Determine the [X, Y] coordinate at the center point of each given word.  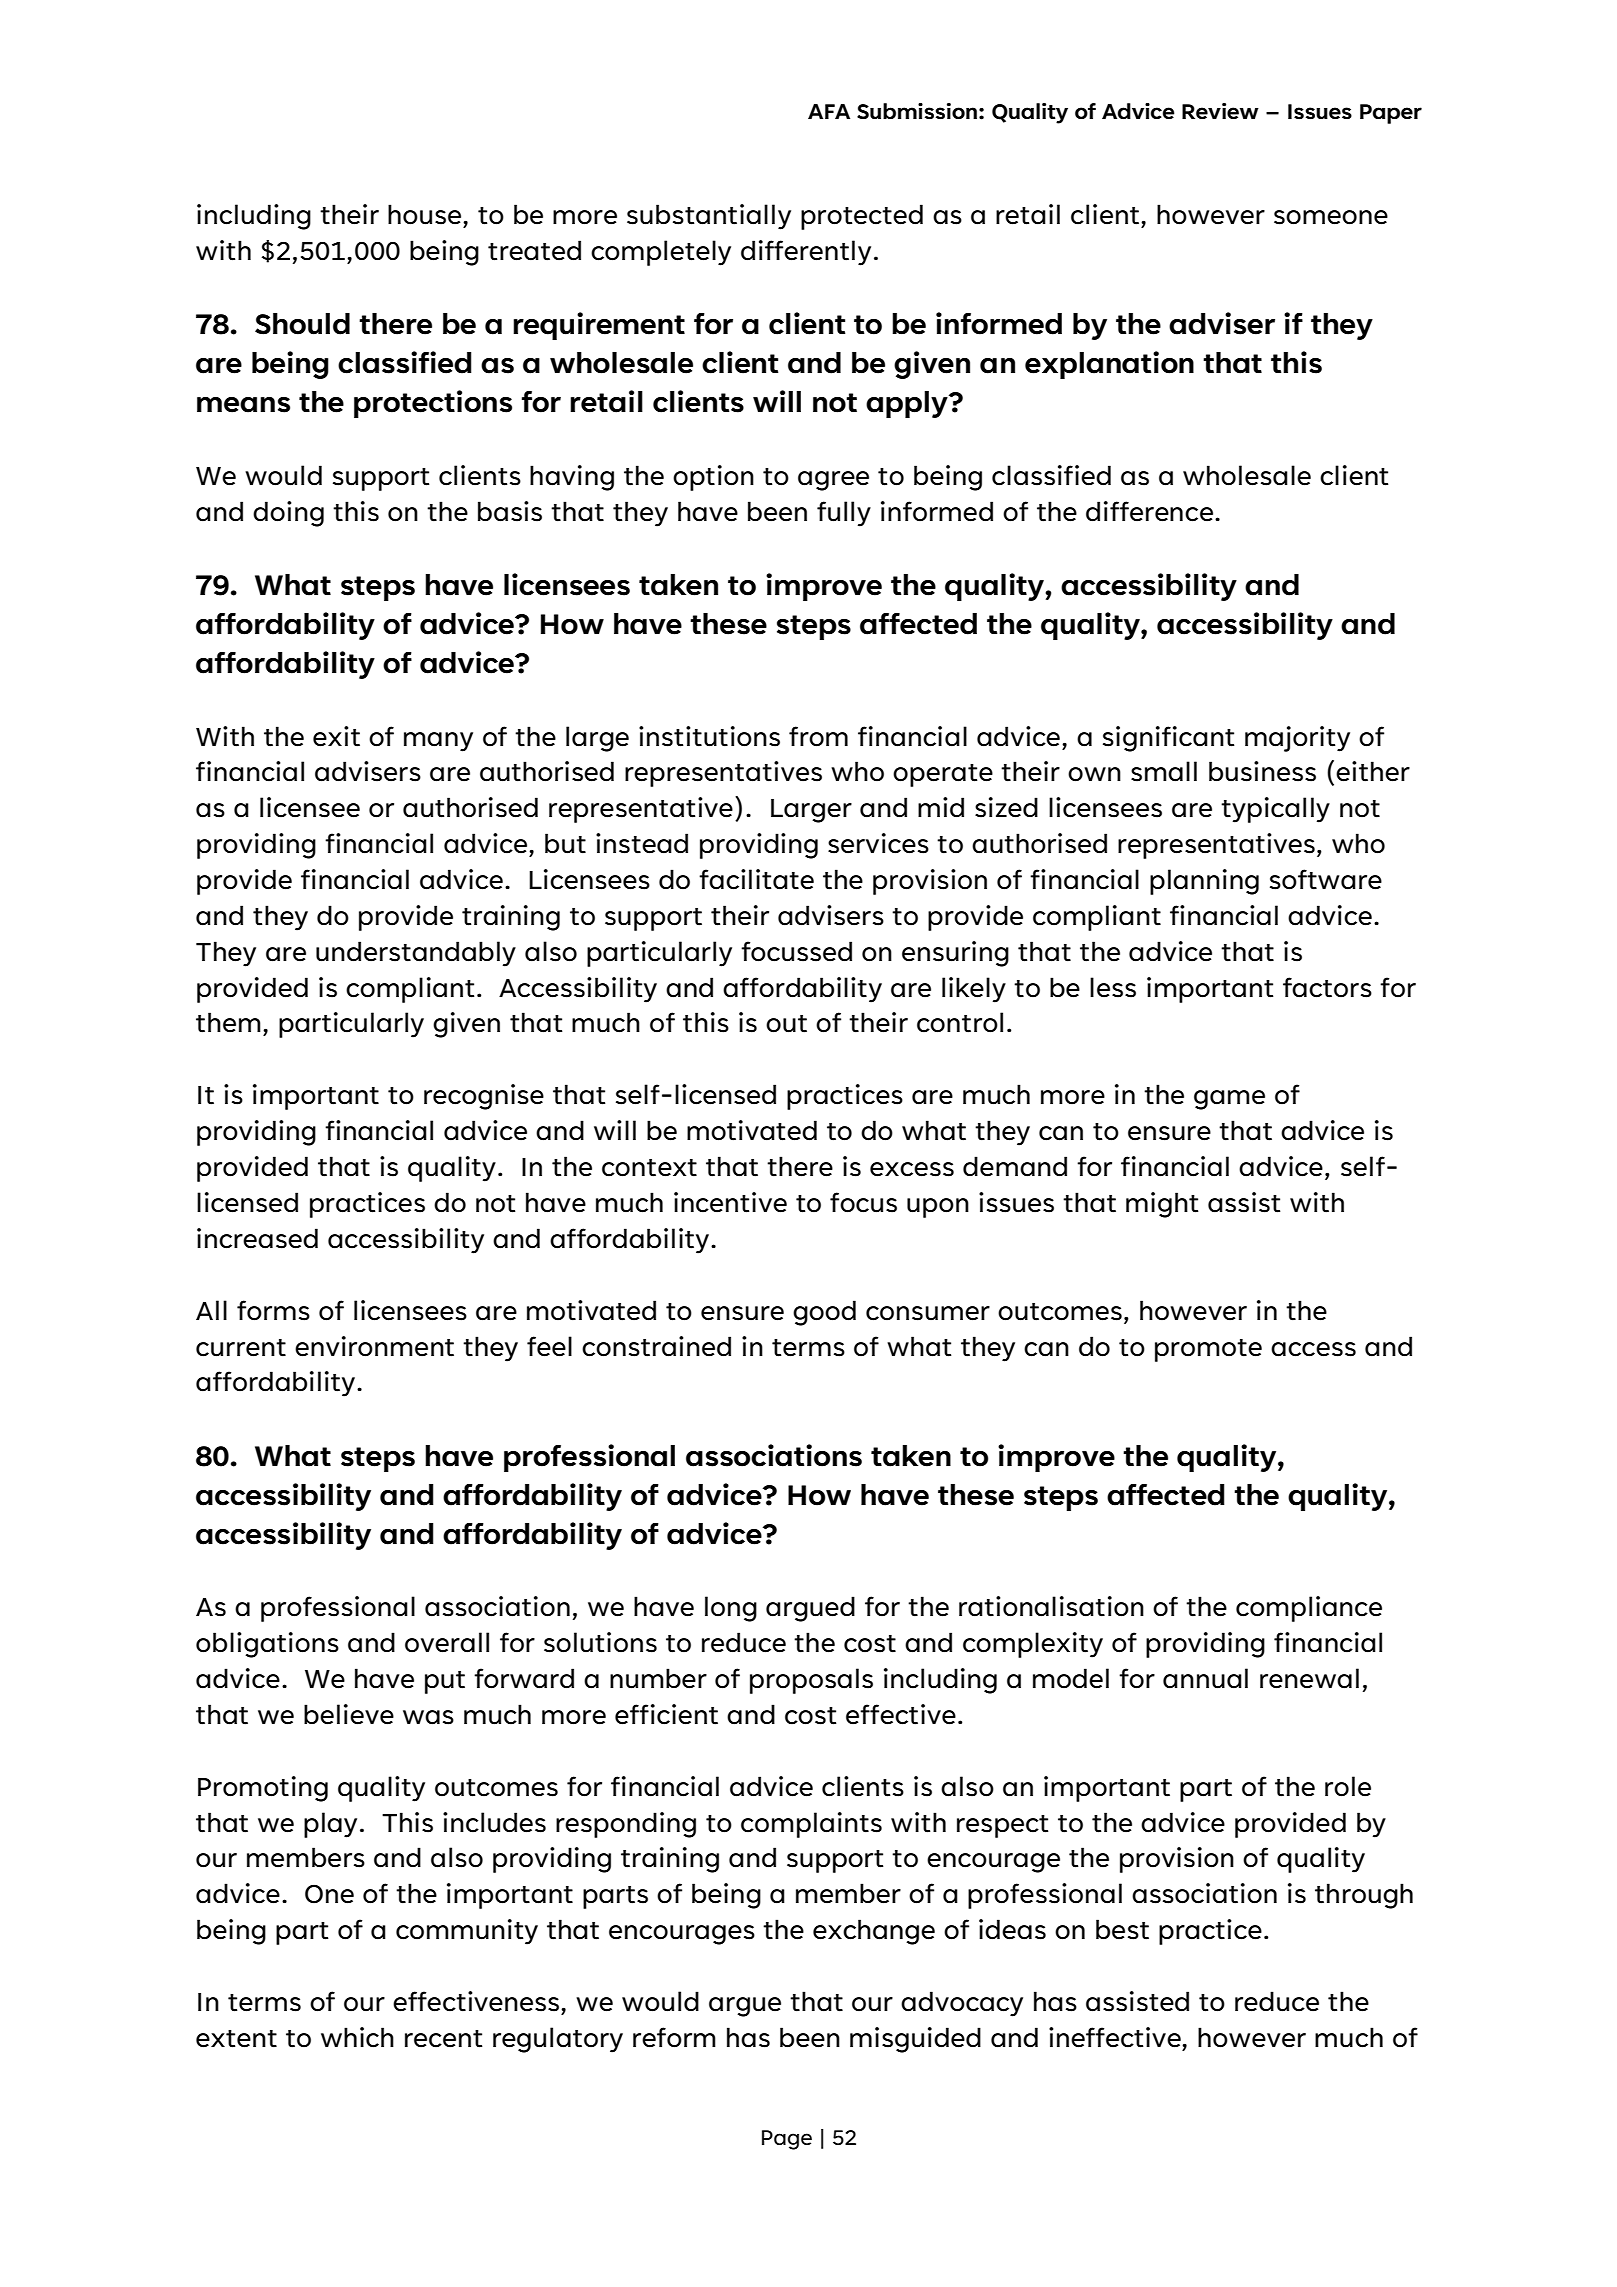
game [1229, 1100]
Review [1220, 111]
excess [912, 1169]
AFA [829, 111]
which [357, 2037]
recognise [484, 1097]
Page [787, 2140]
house [426, 214]
